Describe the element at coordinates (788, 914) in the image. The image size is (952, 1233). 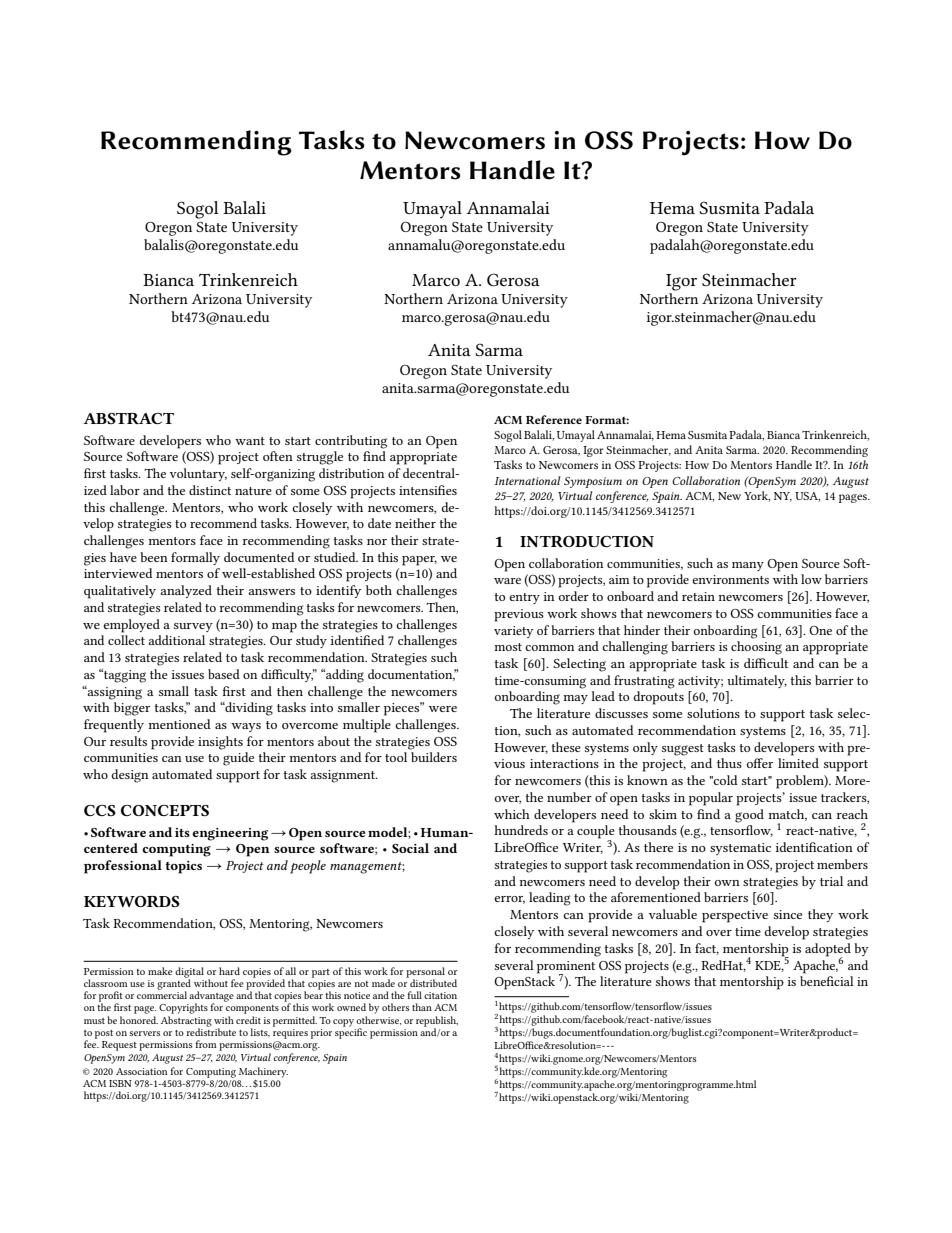
I see `since` at that location.
